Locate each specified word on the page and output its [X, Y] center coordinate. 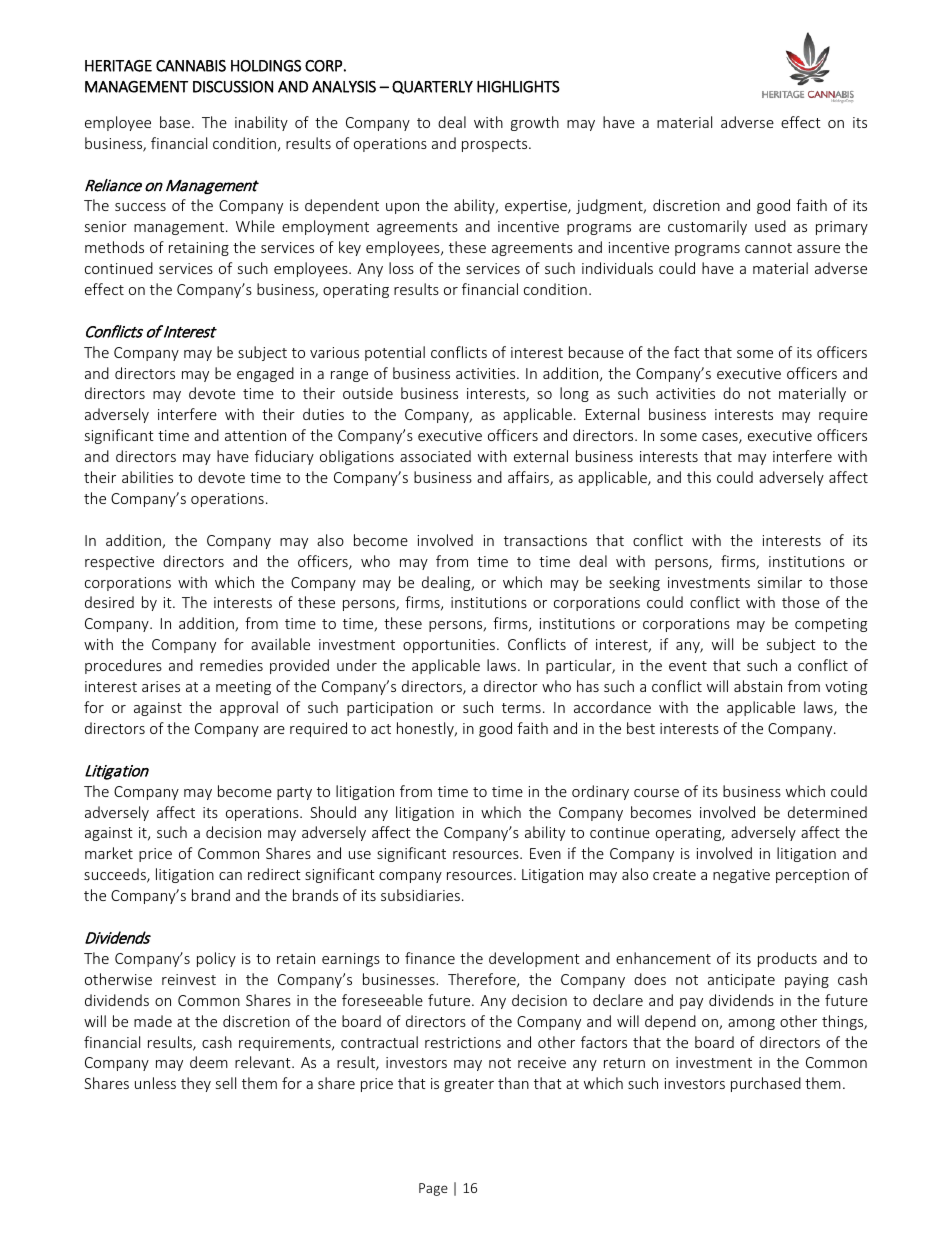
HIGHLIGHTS [518, 87]
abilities [147, 477]
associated [435, 456]
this [699, 477]
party [294, 793]
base [175, 122]
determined [827, 812]
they [196, 1084]
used [770, 226]
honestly [426, 729]
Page [433, 1189]
